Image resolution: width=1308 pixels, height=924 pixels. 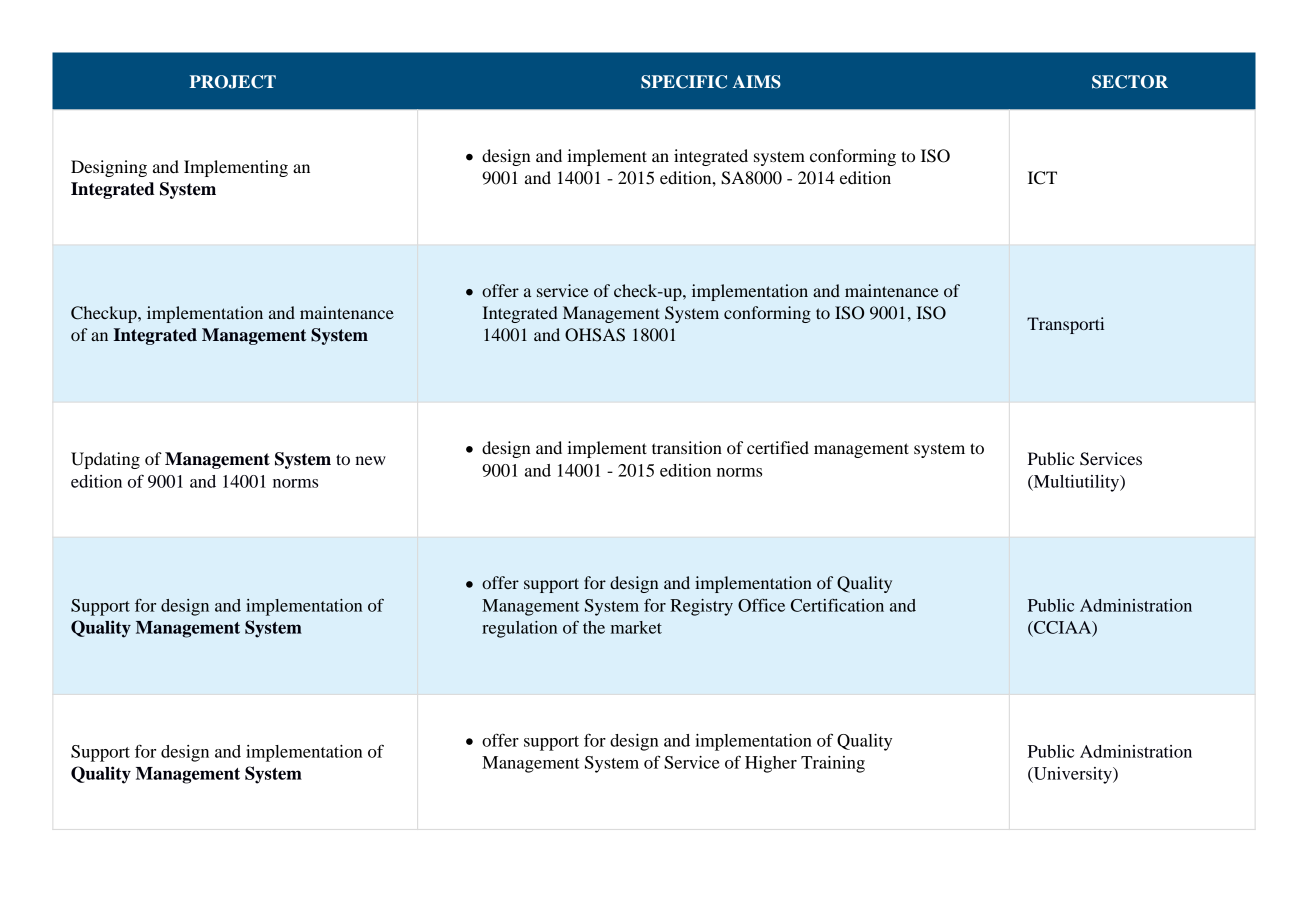 I want to click on PROJECT, so click(x=233, y=82).
